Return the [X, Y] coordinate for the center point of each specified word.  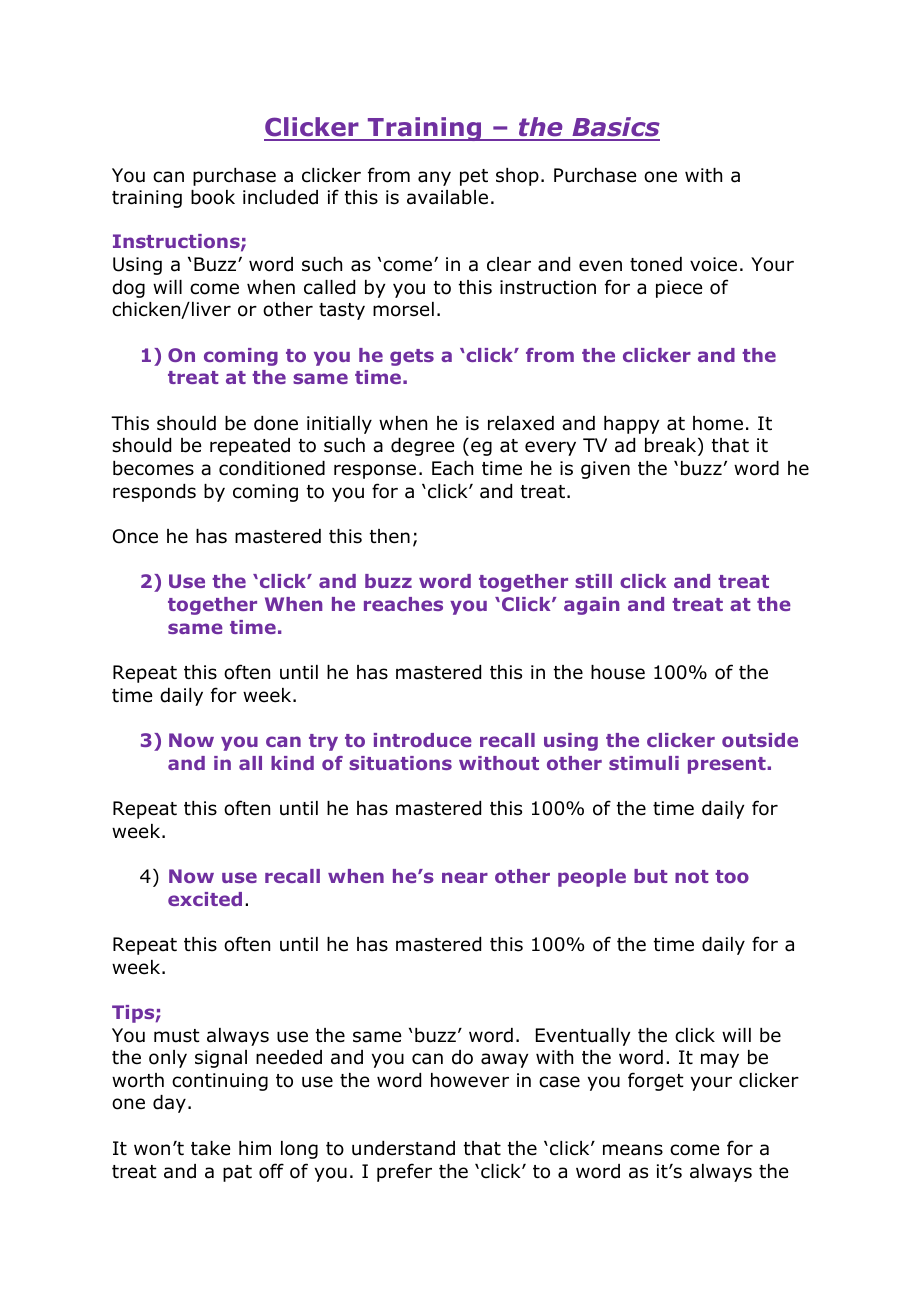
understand [403, 1148]
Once [135, 536]
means [633, 1150]
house [618, 672]
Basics [615, 128]
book [213, 197]
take [210, 1148]
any [434, 178]
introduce [423, 740]
